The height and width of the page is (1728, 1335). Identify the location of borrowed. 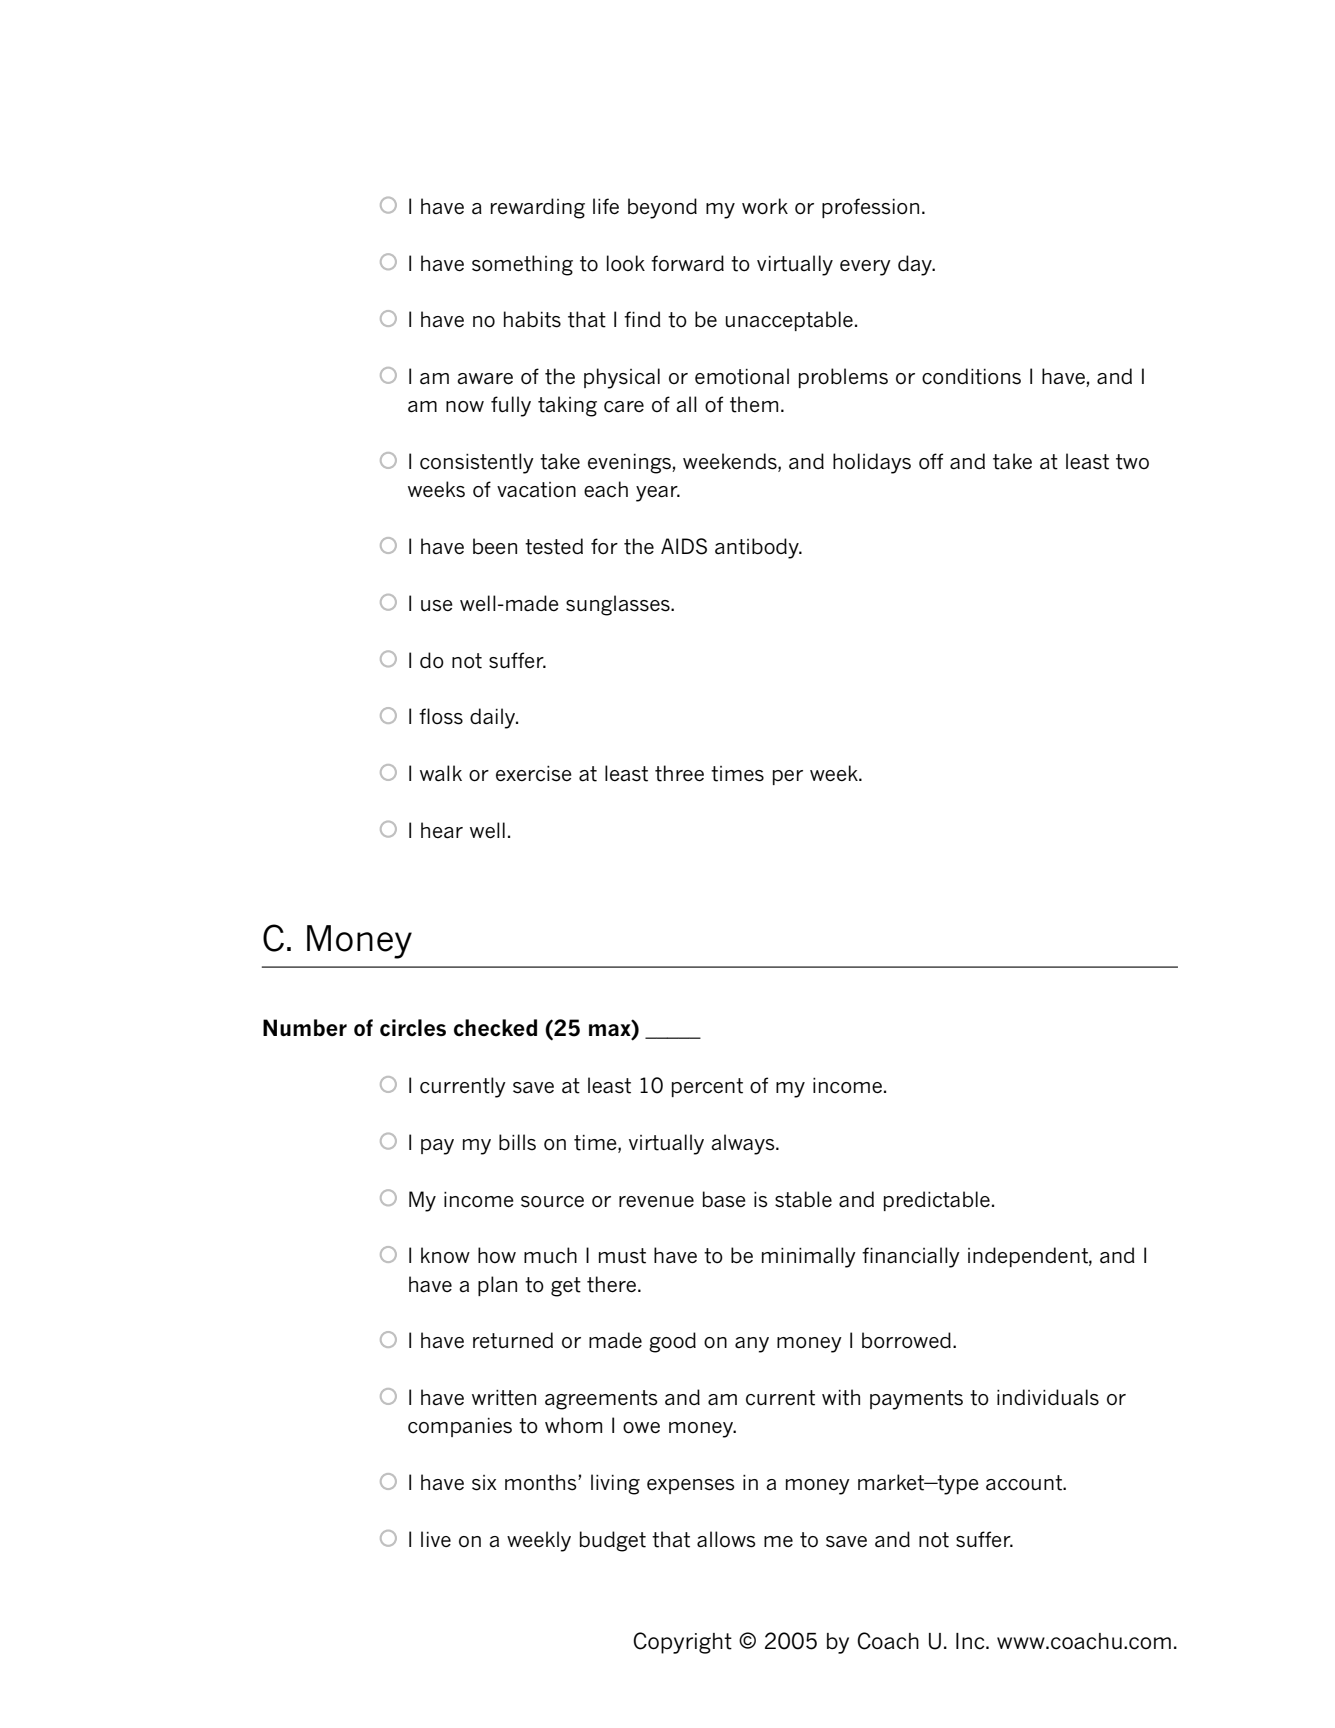
(906, 1340).
